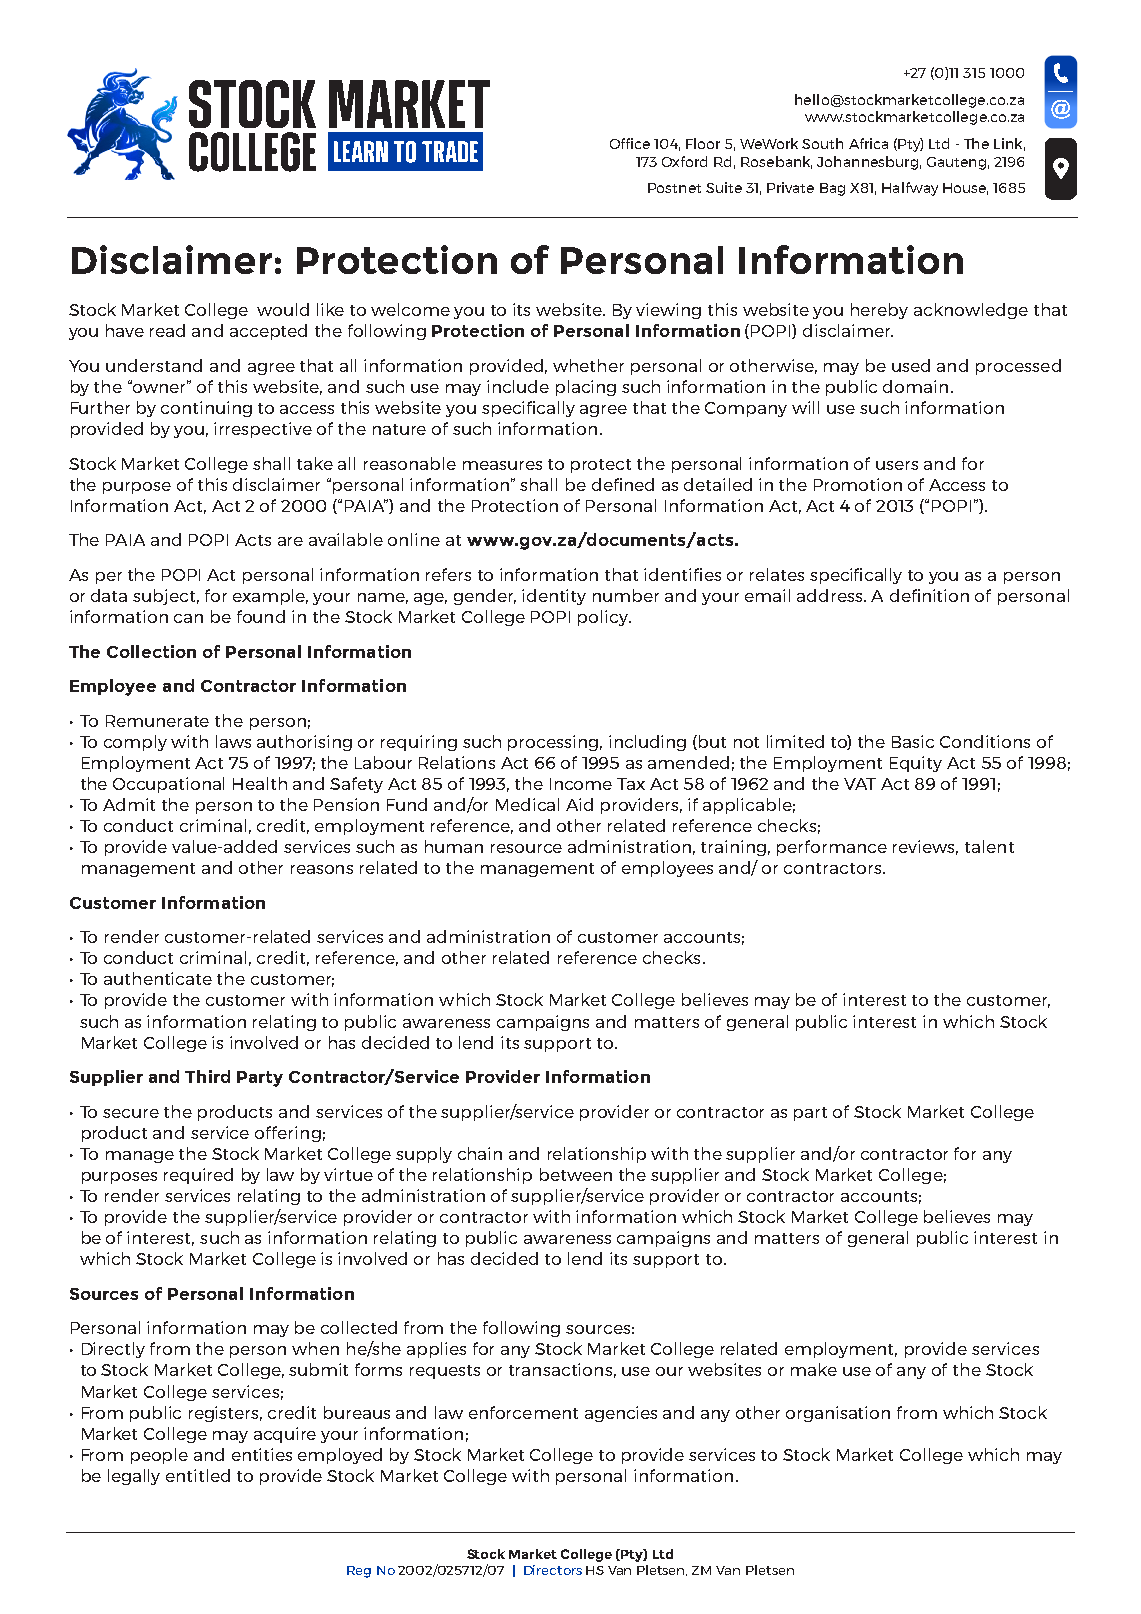 The width and height of the image is (1141, 1614). Describe the element at coordinates (925, 847) in the image. I see `reviews` at that location.
